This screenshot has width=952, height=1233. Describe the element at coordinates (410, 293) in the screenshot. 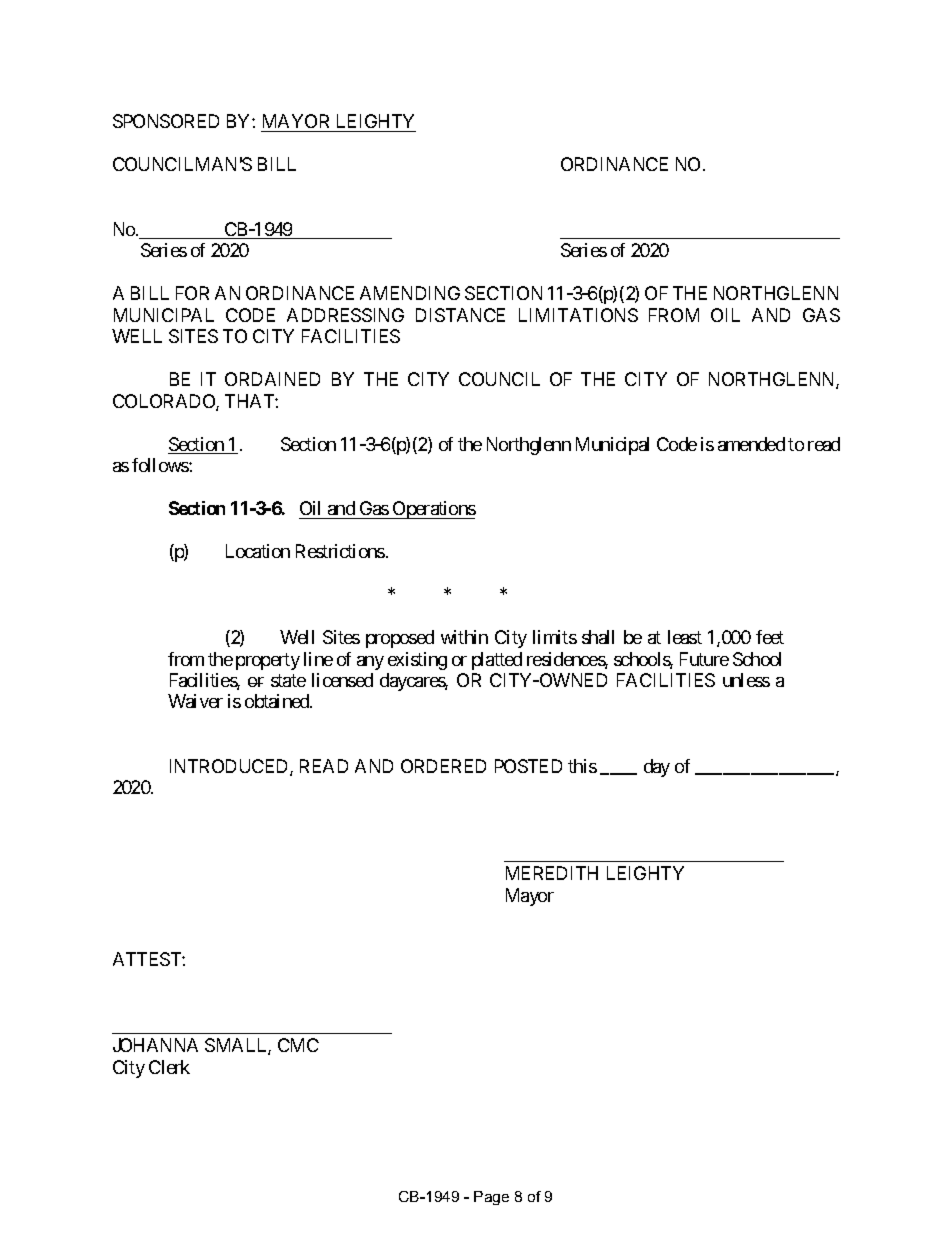

I see `AMENDING` at that location.
